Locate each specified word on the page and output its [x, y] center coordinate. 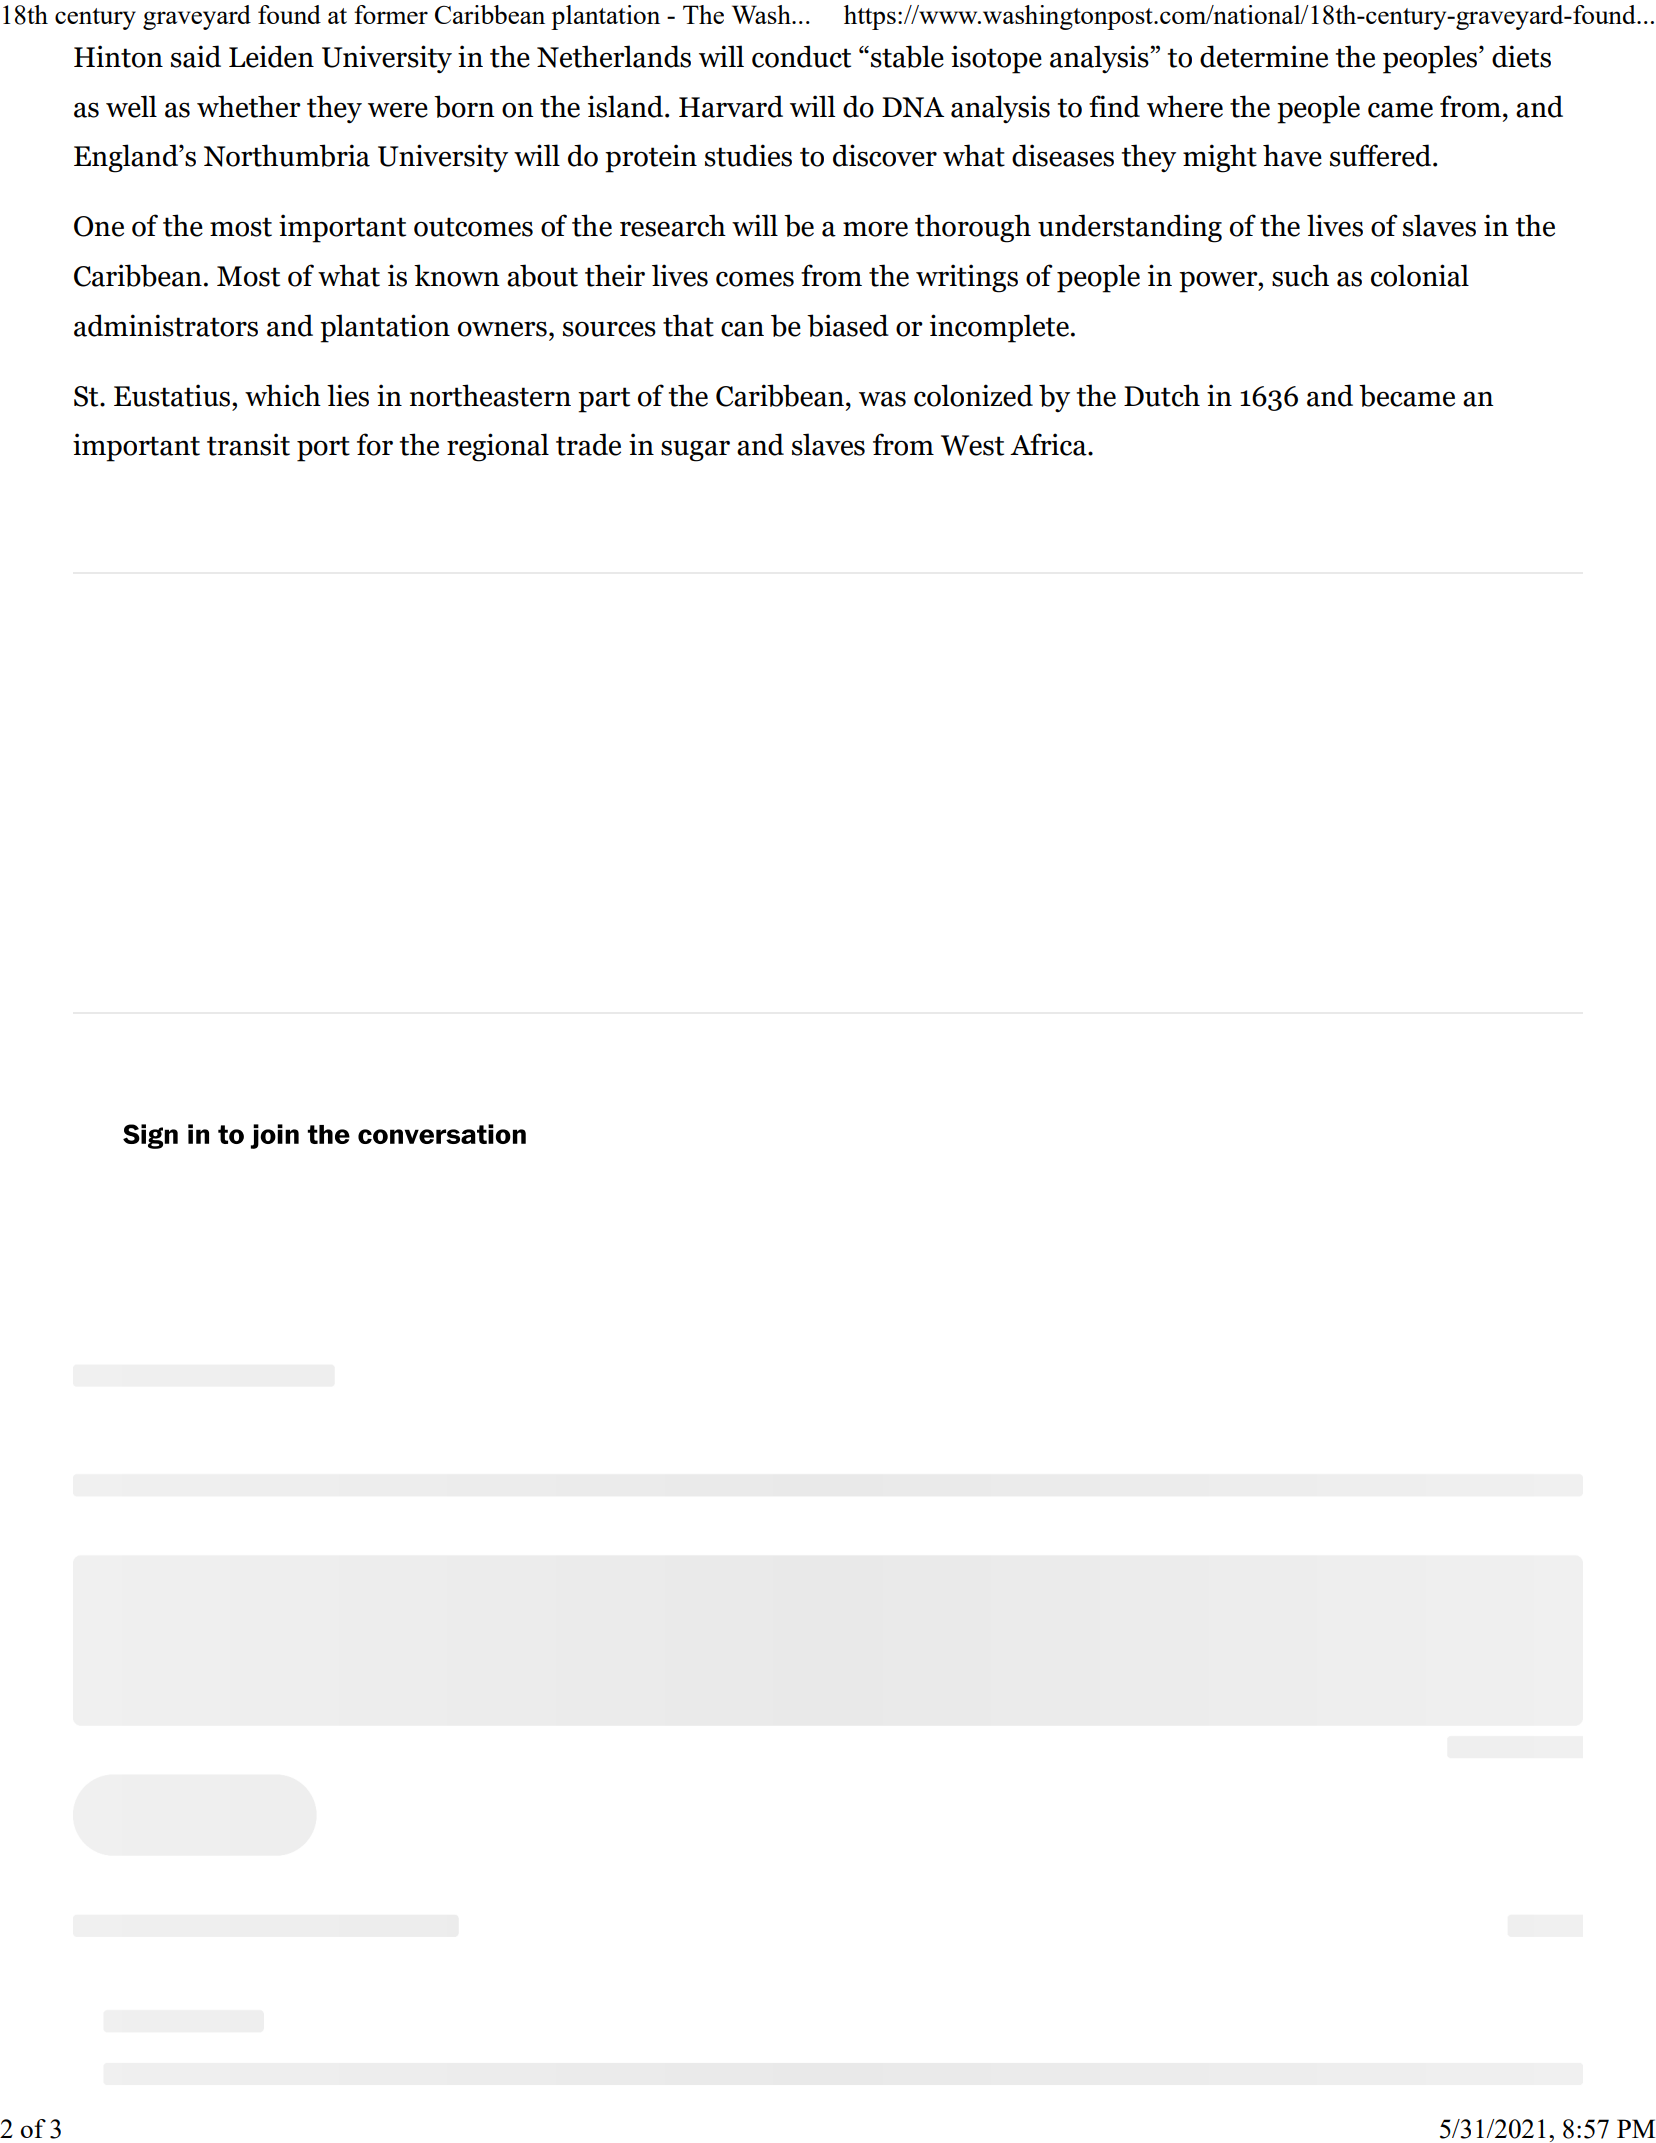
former [391, 14]
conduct [801, 56]
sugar [695, 451]
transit [248, 444]
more [875, 229]
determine [1264, 56]
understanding [1130, 228]
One [99, 226]
